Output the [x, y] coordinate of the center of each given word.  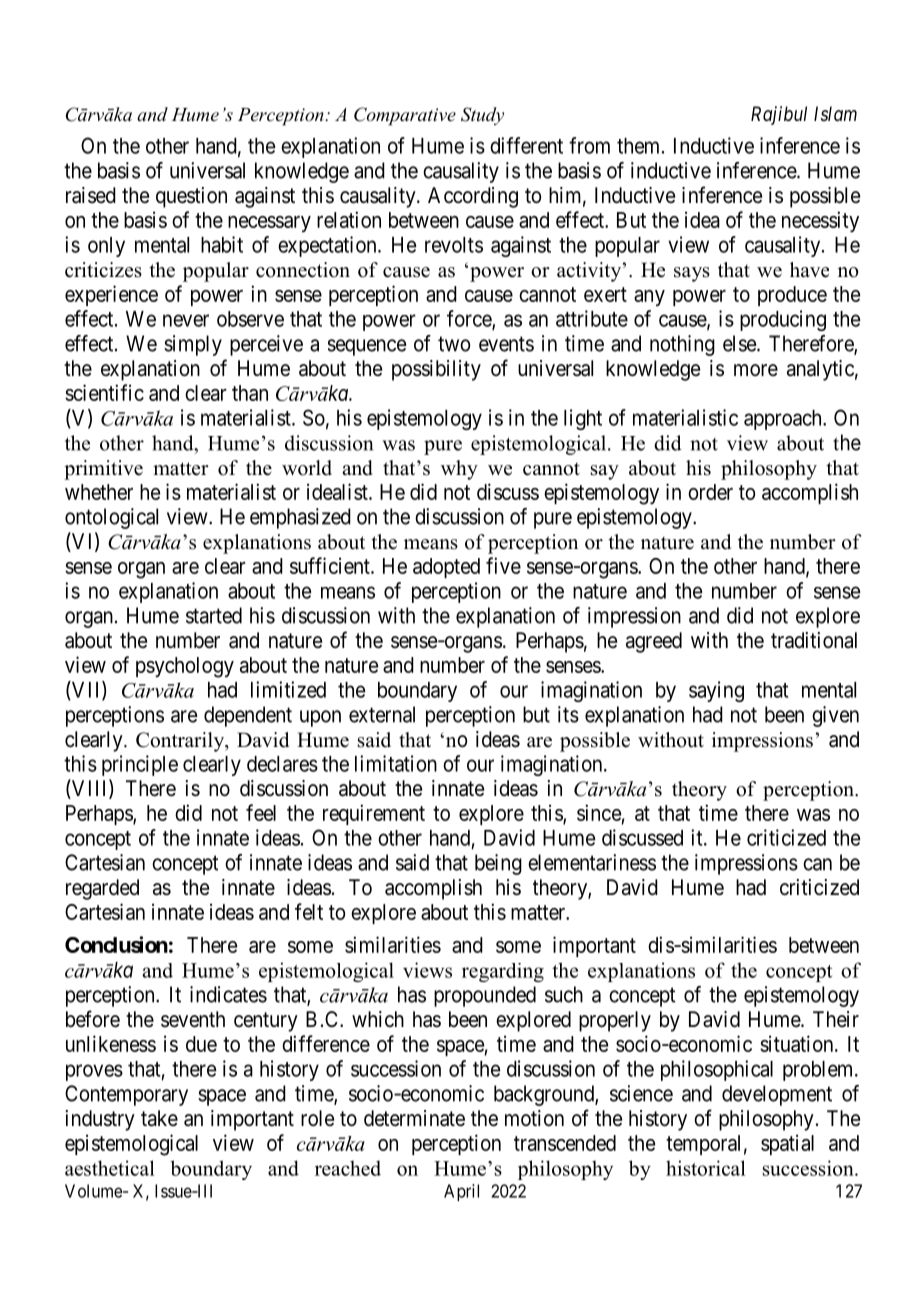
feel [261, 812]
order [710, 492]
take [159, 1118]
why [459, 470]
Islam [835, 113]
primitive [103, 470]
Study [482, 116]
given [835, 716]
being [498, 864]
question [191, 197]
